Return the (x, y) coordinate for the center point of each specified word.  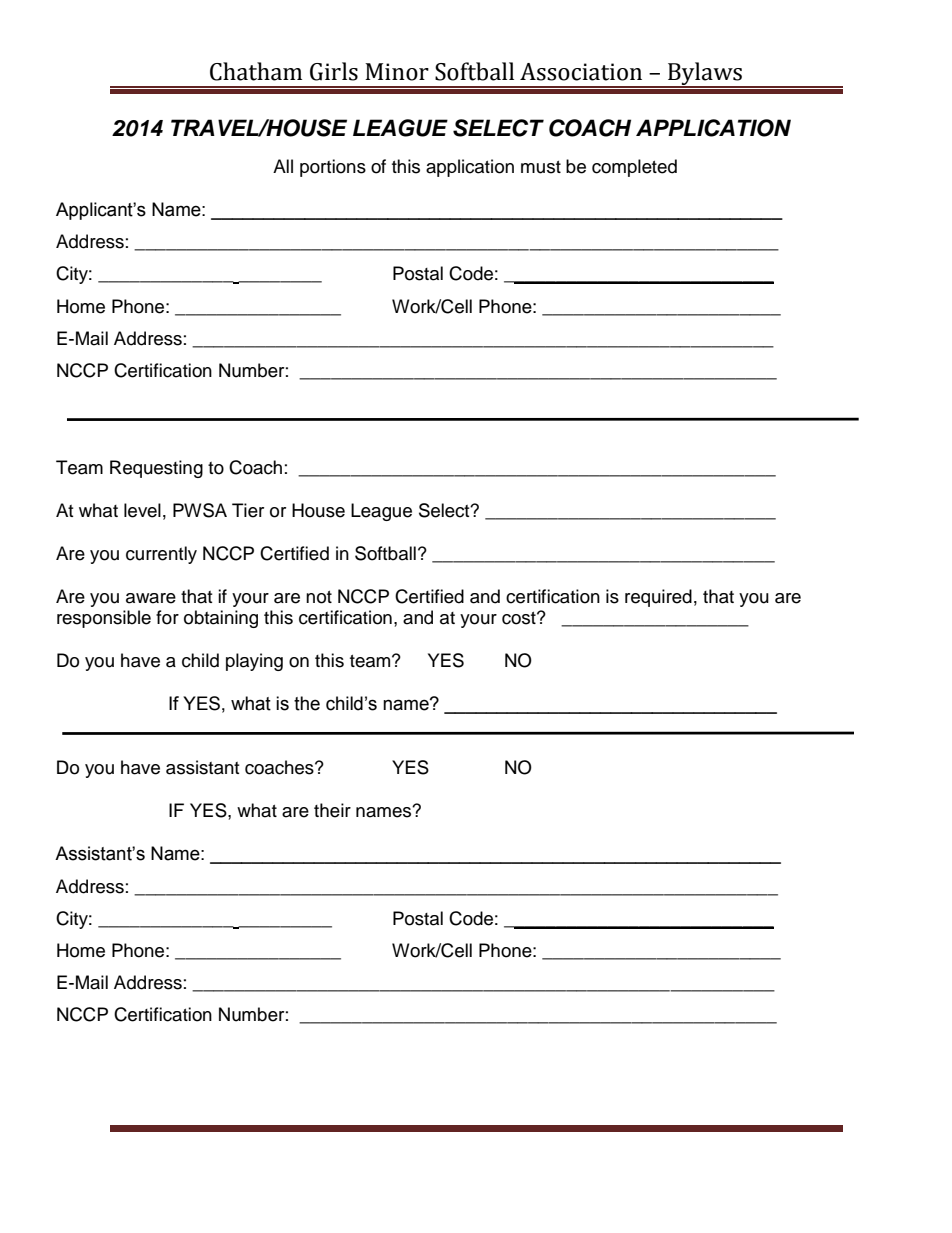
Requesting (156, 469)
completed (634, 168)
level (142, 510)
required (658, 598)
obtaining (221, 619)
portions (333, 168)
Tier (248, 510)
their (332, 810)
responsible (104, 619)
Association (581, 72)
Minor (397, 72)
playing (254, 662)
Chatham (256, 71)
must (541, 167)
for (167, 617)
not (319, 597)
